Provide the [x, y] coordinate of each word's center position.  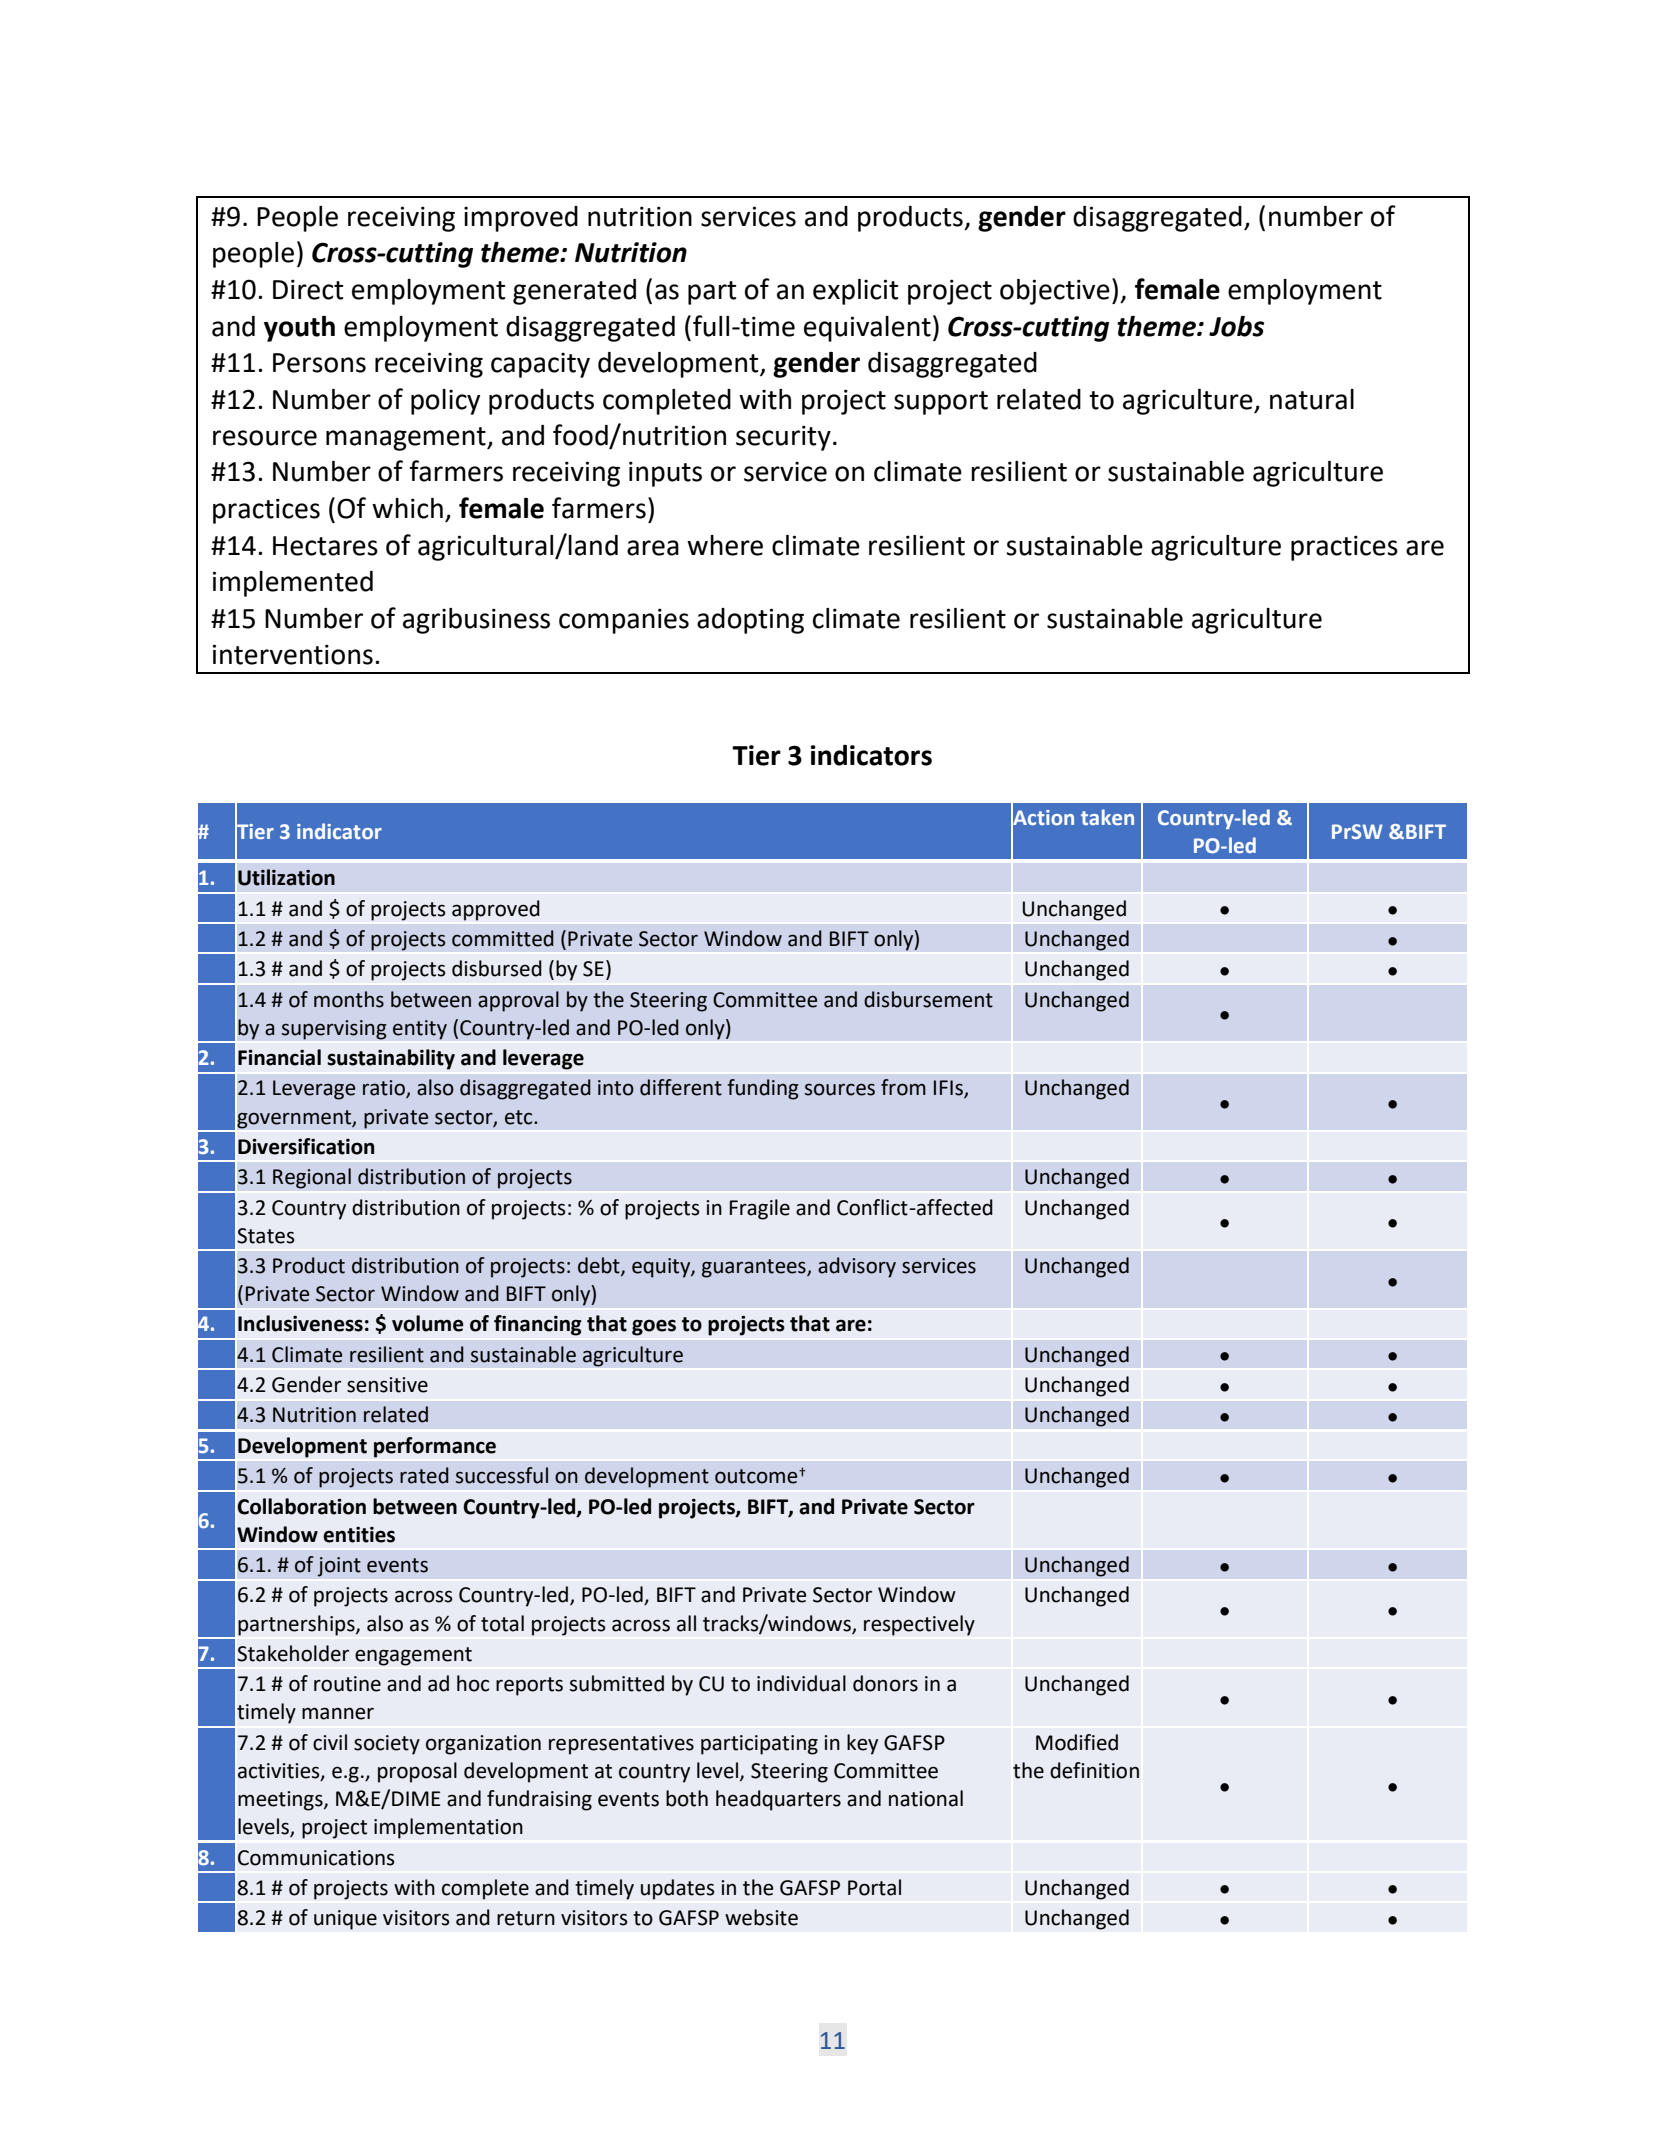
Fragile [760, 1209]
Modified [1077, 1742]
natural [1312, 399]
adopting [750, 621]
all [686, 1623]
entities [359, 1535]
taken [1107, 817]
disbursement [928, 999]
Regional [312, 1178]
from [903, 1087]
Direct [308, 289]
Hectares [325, 546]
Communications [316, 1858]
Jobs [1236, 326]
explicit [855, 292]
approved [496, 910]
